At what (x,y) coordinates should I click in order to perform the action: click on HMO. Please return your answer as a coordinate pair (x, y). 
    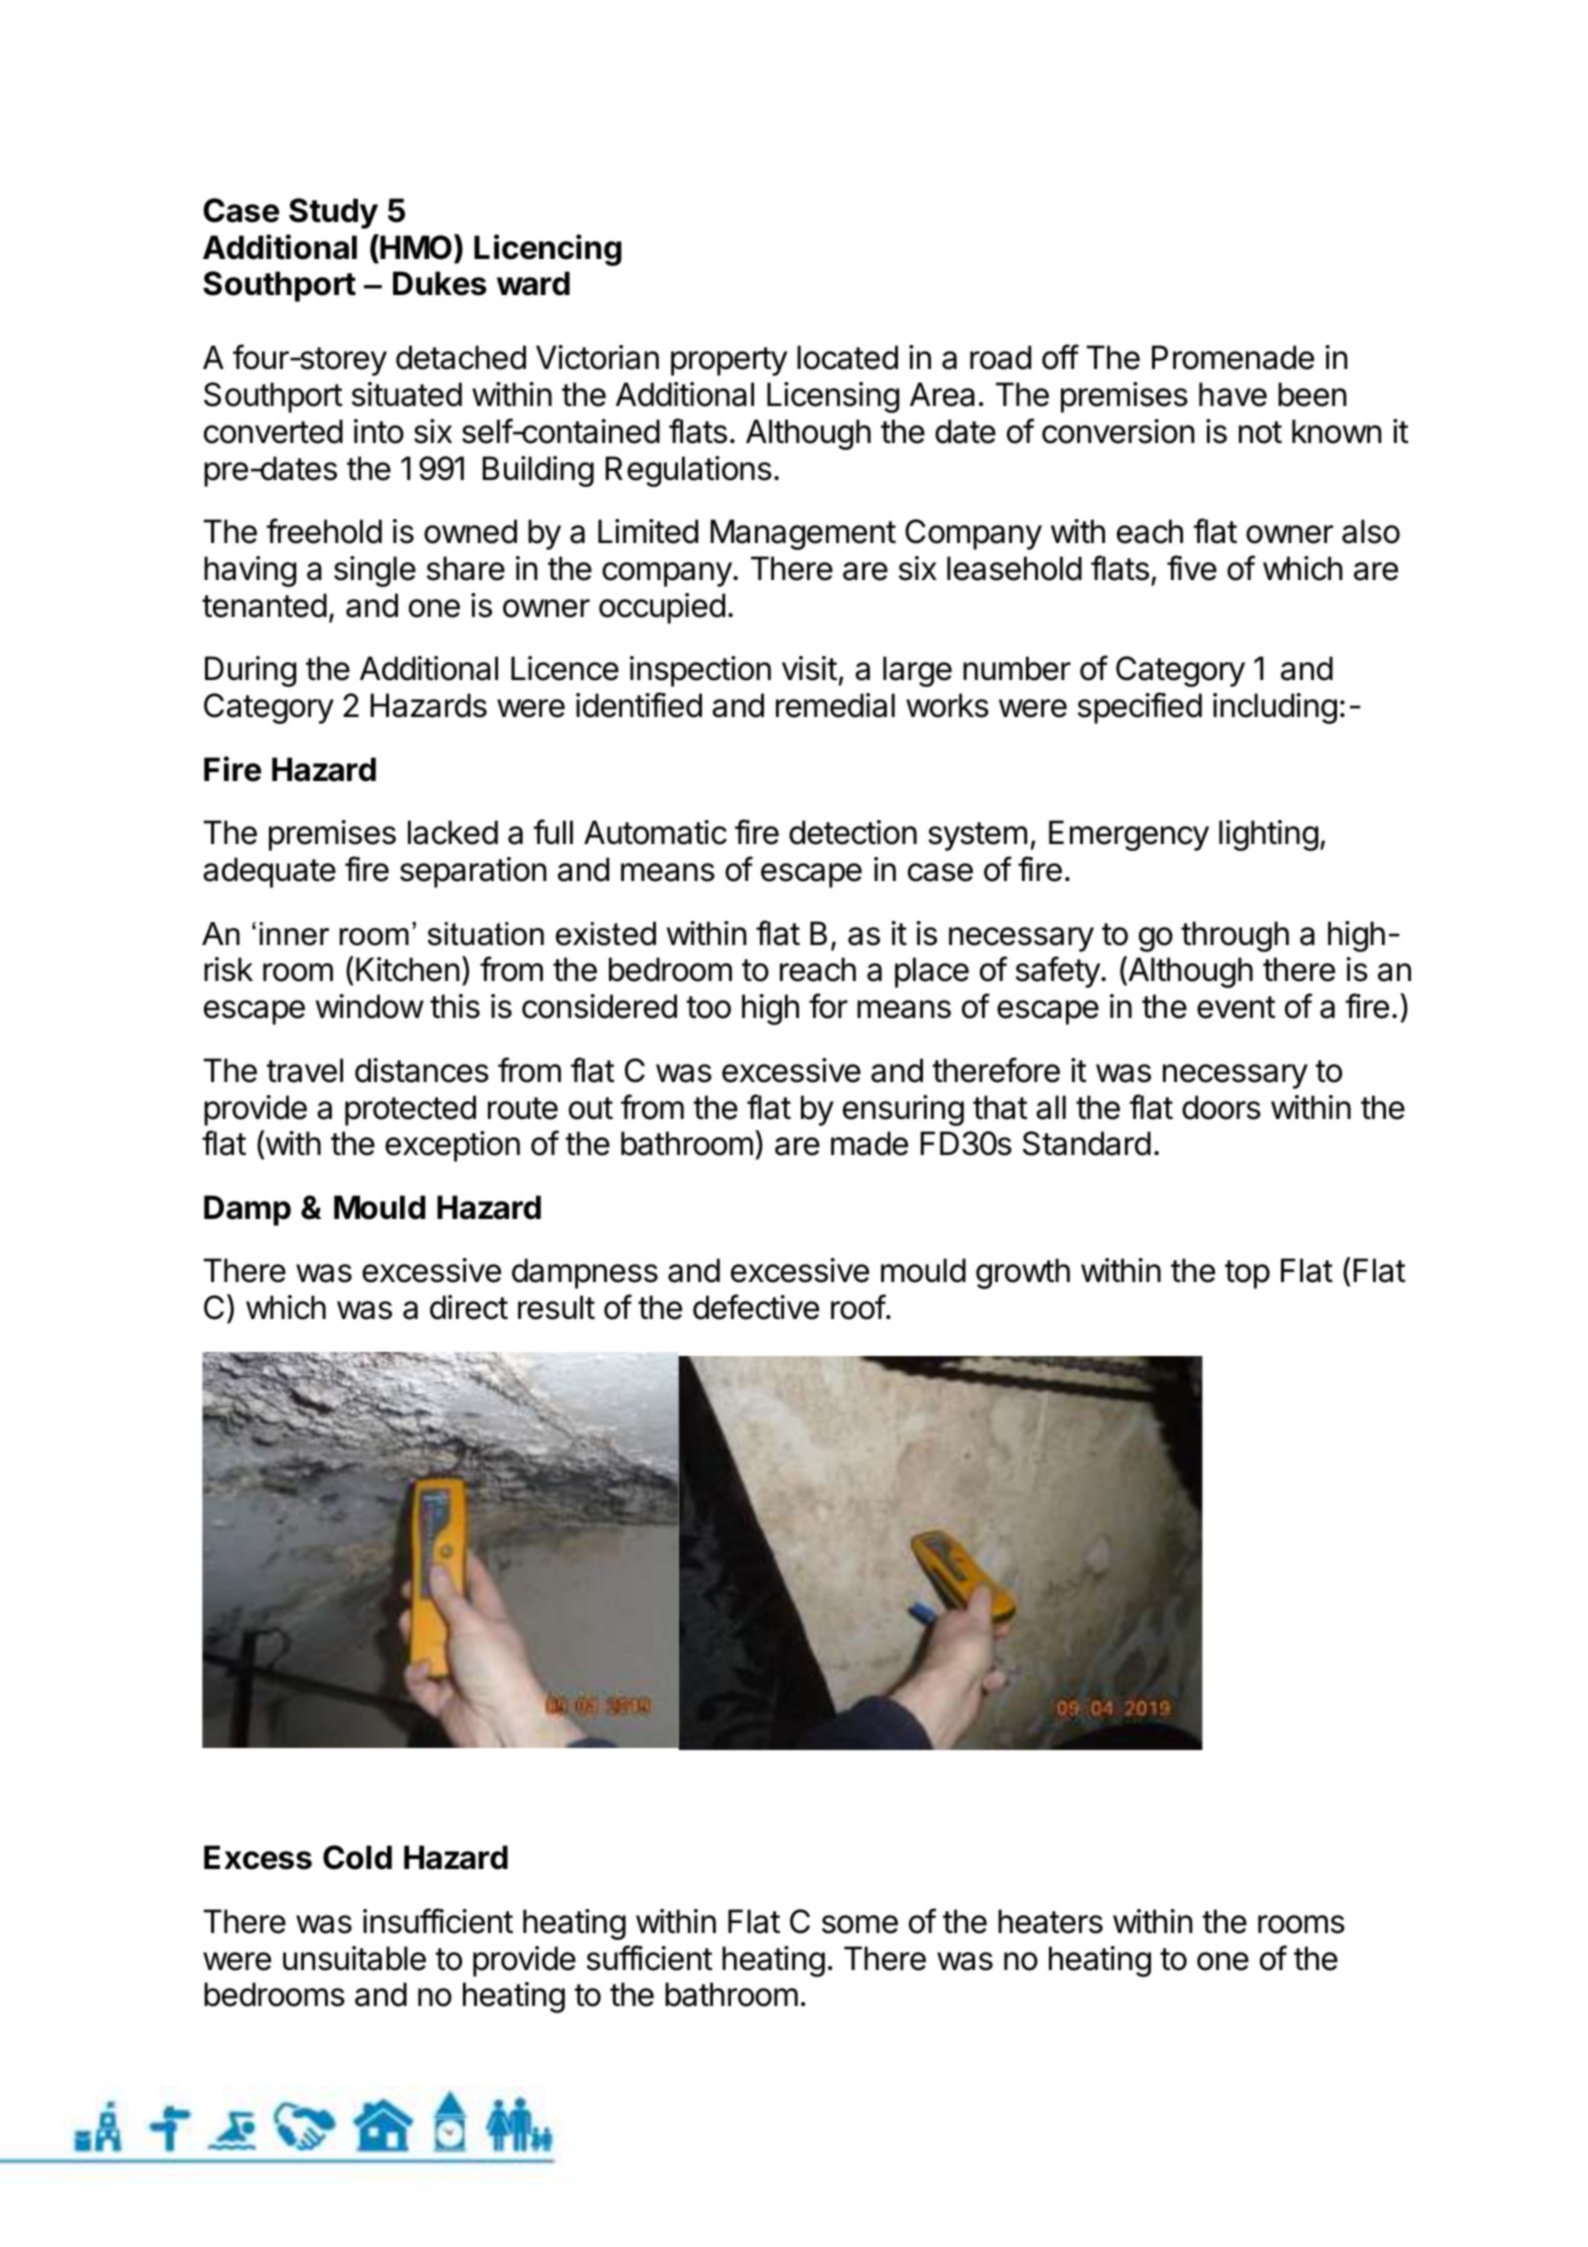
    Looking at the image, I should click on (415, 247).
